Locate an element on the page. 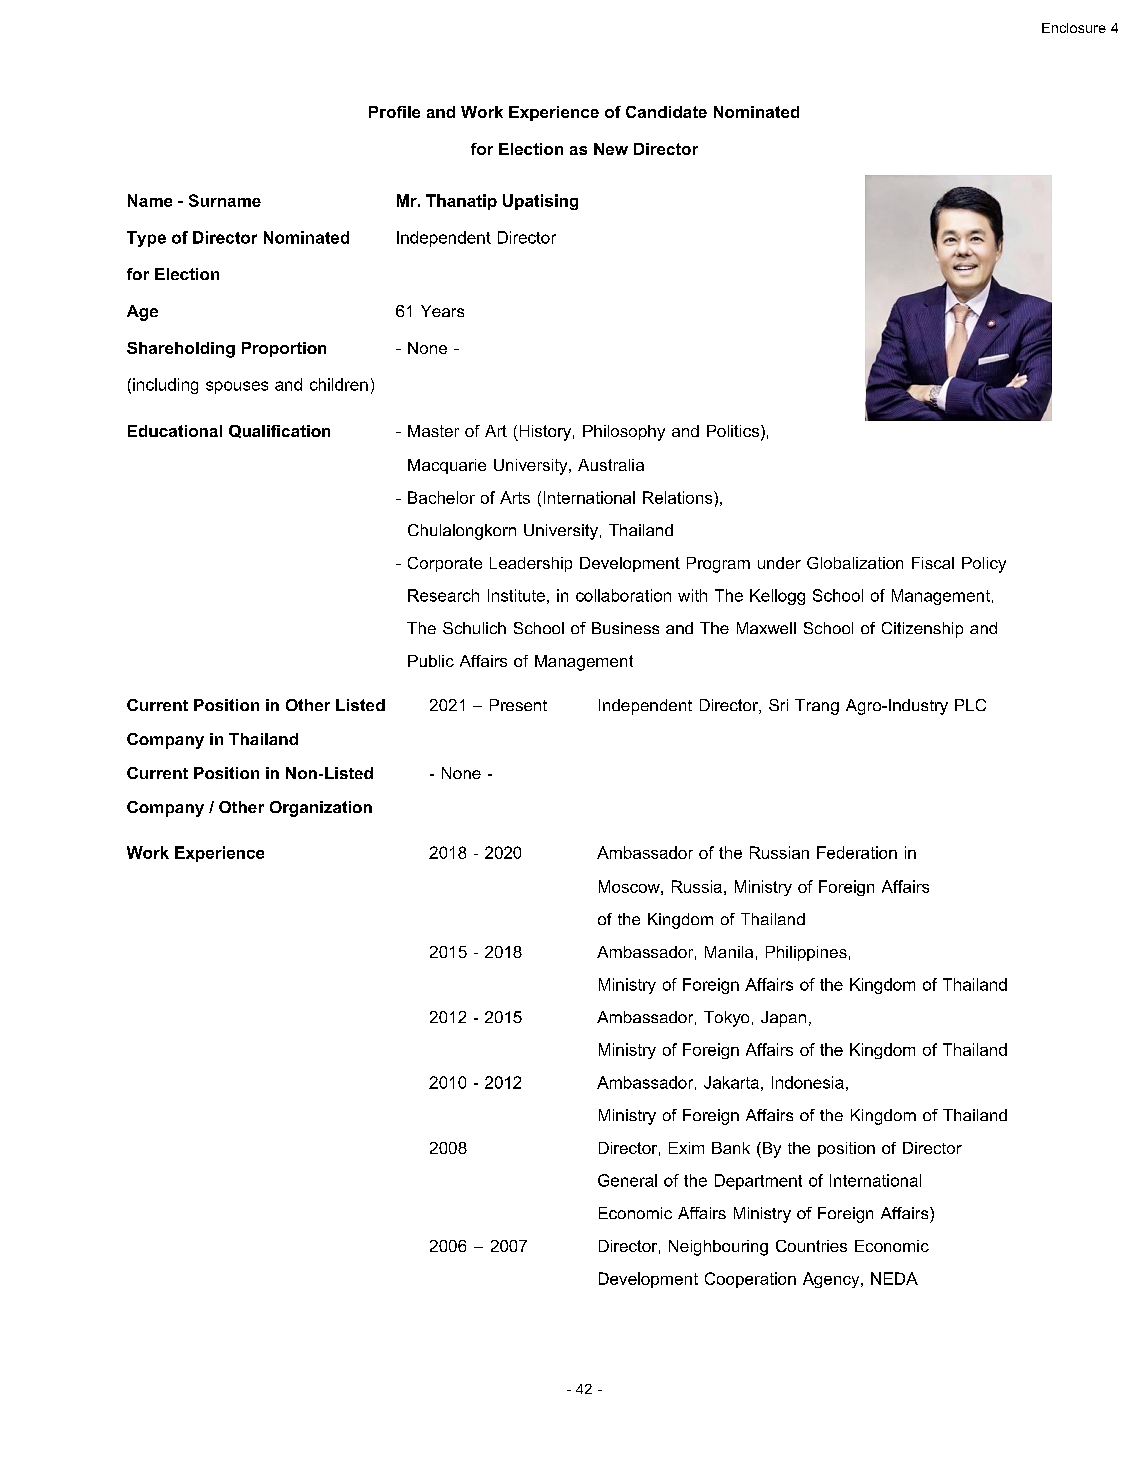 The height and width of the page is (1479, 1143). Policy is located at coordinates (984, 565).
